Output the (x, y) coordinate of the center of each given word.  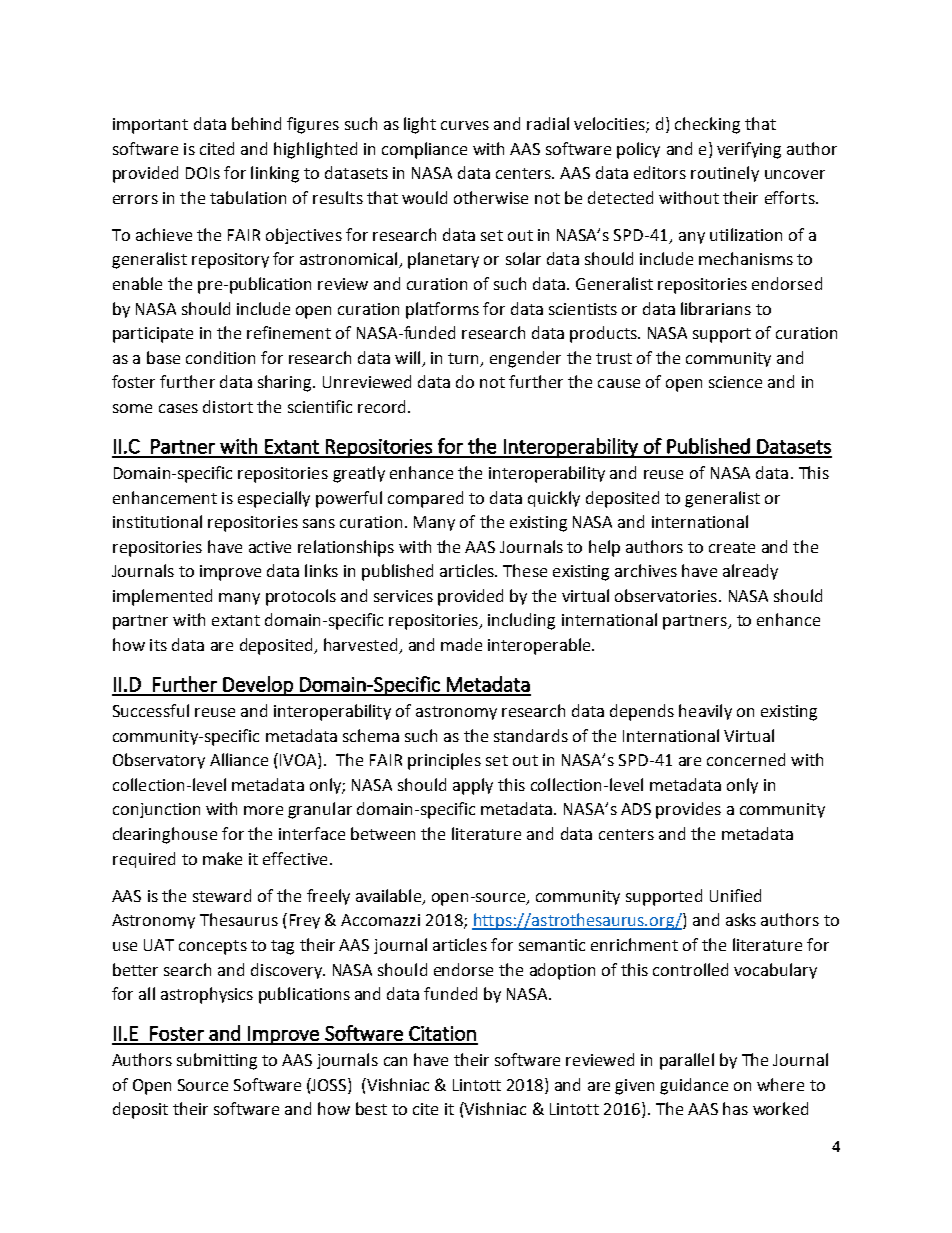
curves (465, 125)
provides (688, 810)
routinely (725, 174)
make (222, 858)
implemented (162, 597)
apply (473, 786)
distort (228, 406)
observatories (667, 595)
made (461, 644)
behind (256, 123)
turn (465, 359)
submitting (217, 1061)
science (735, 382)
